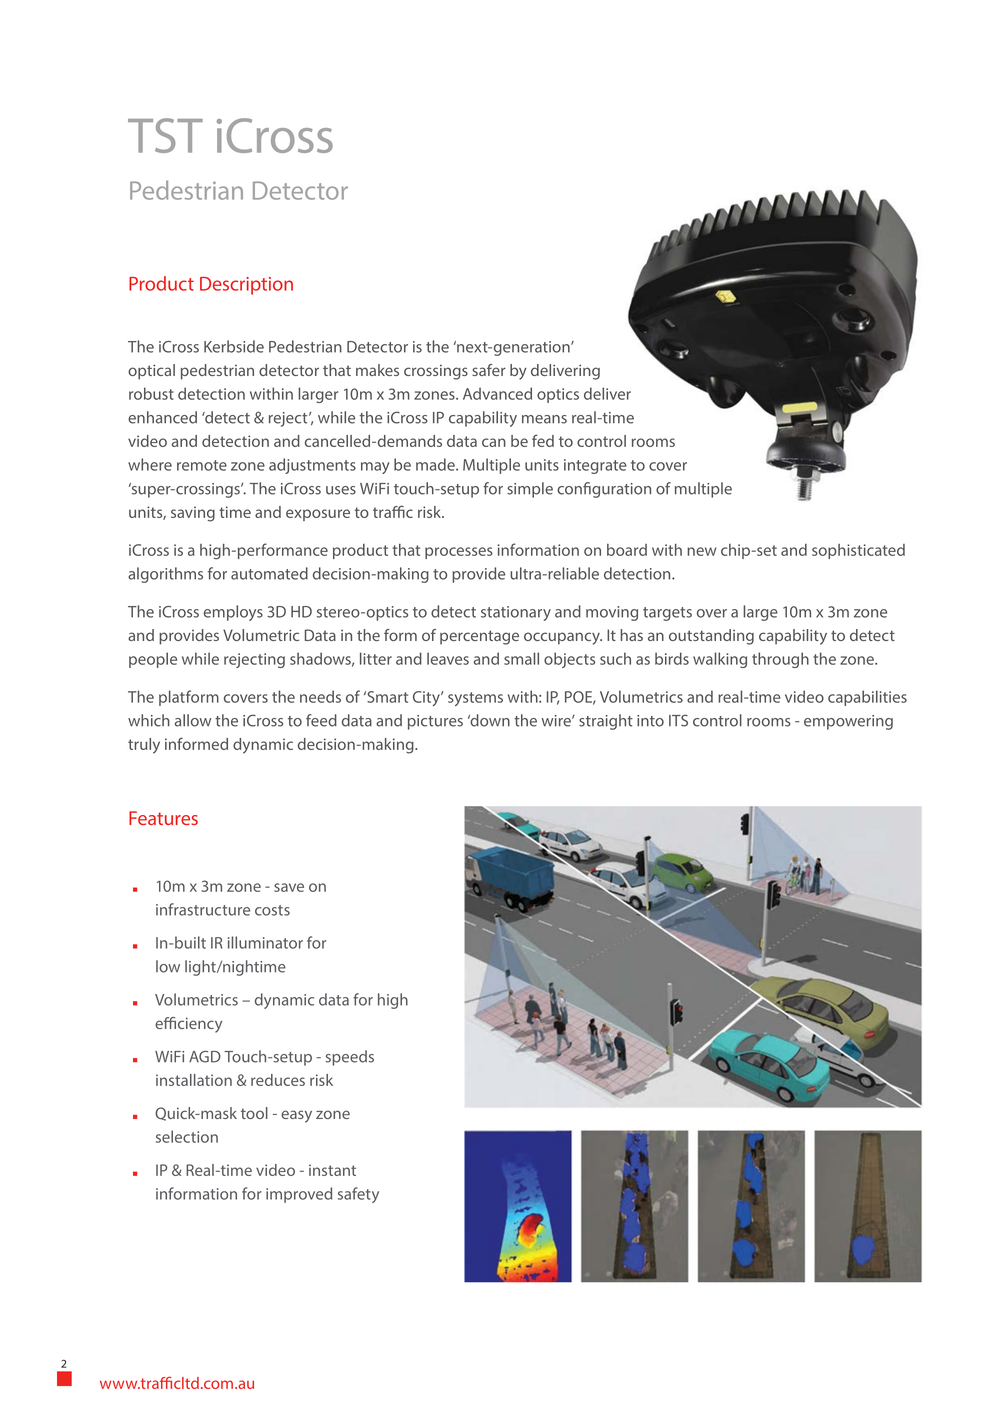 This screenshot has width=1005, height=1421. Describe the element at coordinates (544, 419) in the screenshot. I see `means` at that location.
